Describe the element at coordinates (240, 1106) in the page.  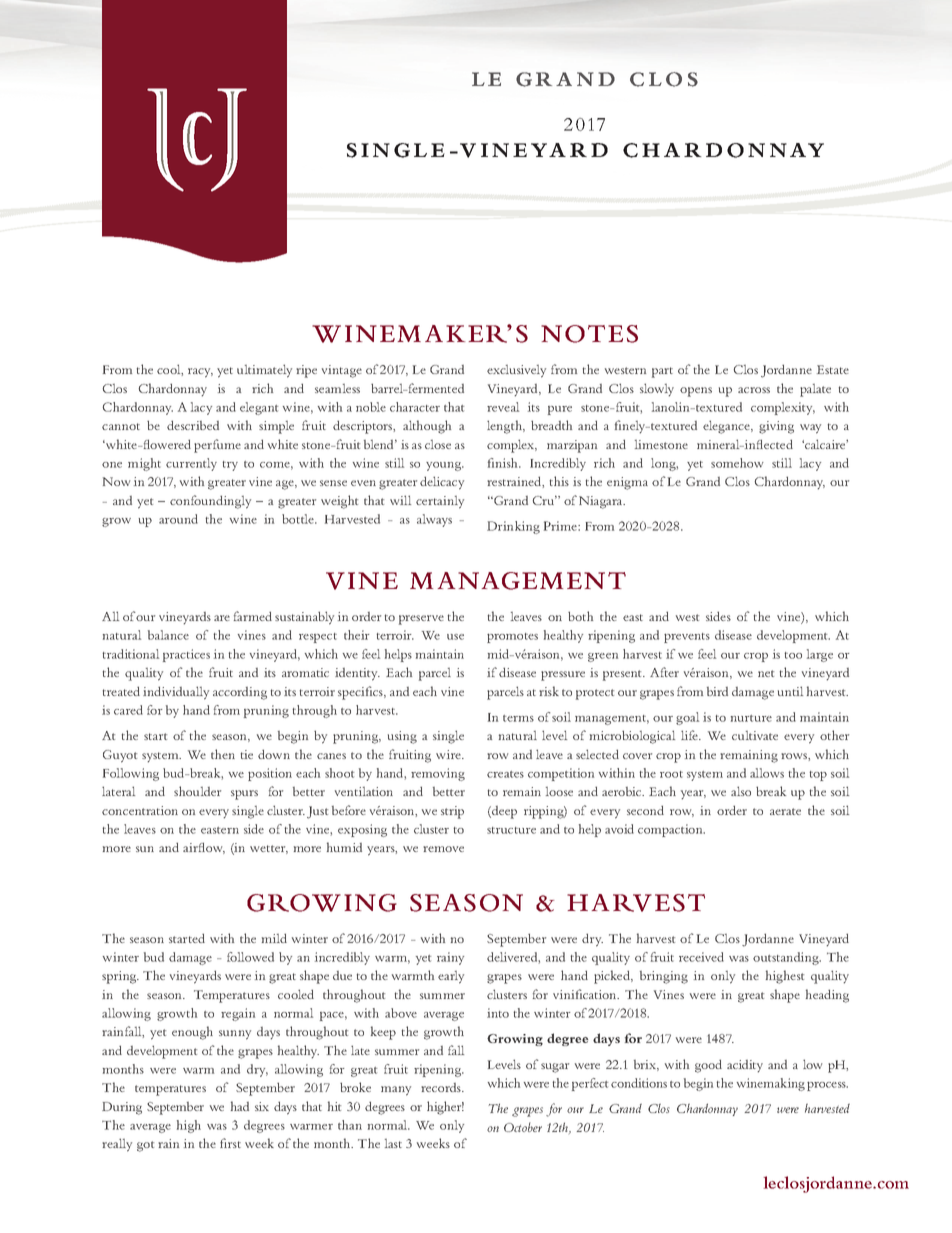
I see `had` at that location.
